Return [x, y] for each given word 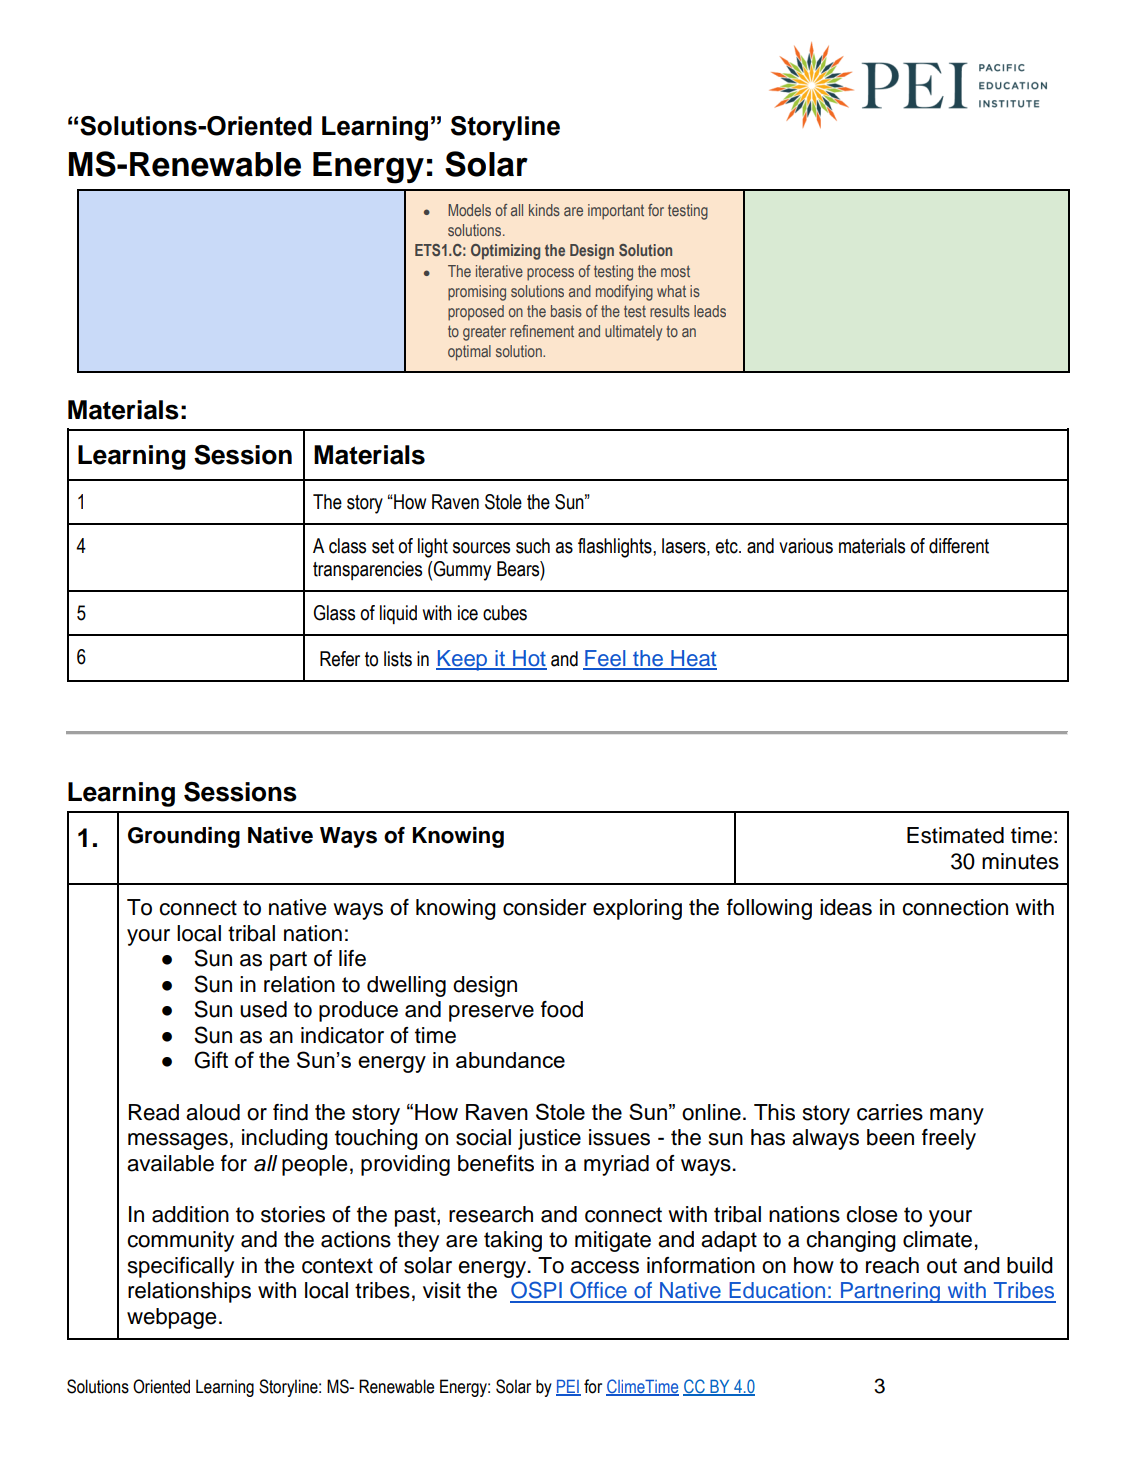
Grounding [184, 837]
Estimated [955, 835]
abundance [510, 1060]
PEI [568, 1387]
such [533, 546]
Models [469, 210]
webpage [171, 1318]
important [616, 212]
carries [890, 1112]
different [959, 546]
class [347, 546]
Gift [211, 1060]
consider [545, 907]
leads [710, 311]
